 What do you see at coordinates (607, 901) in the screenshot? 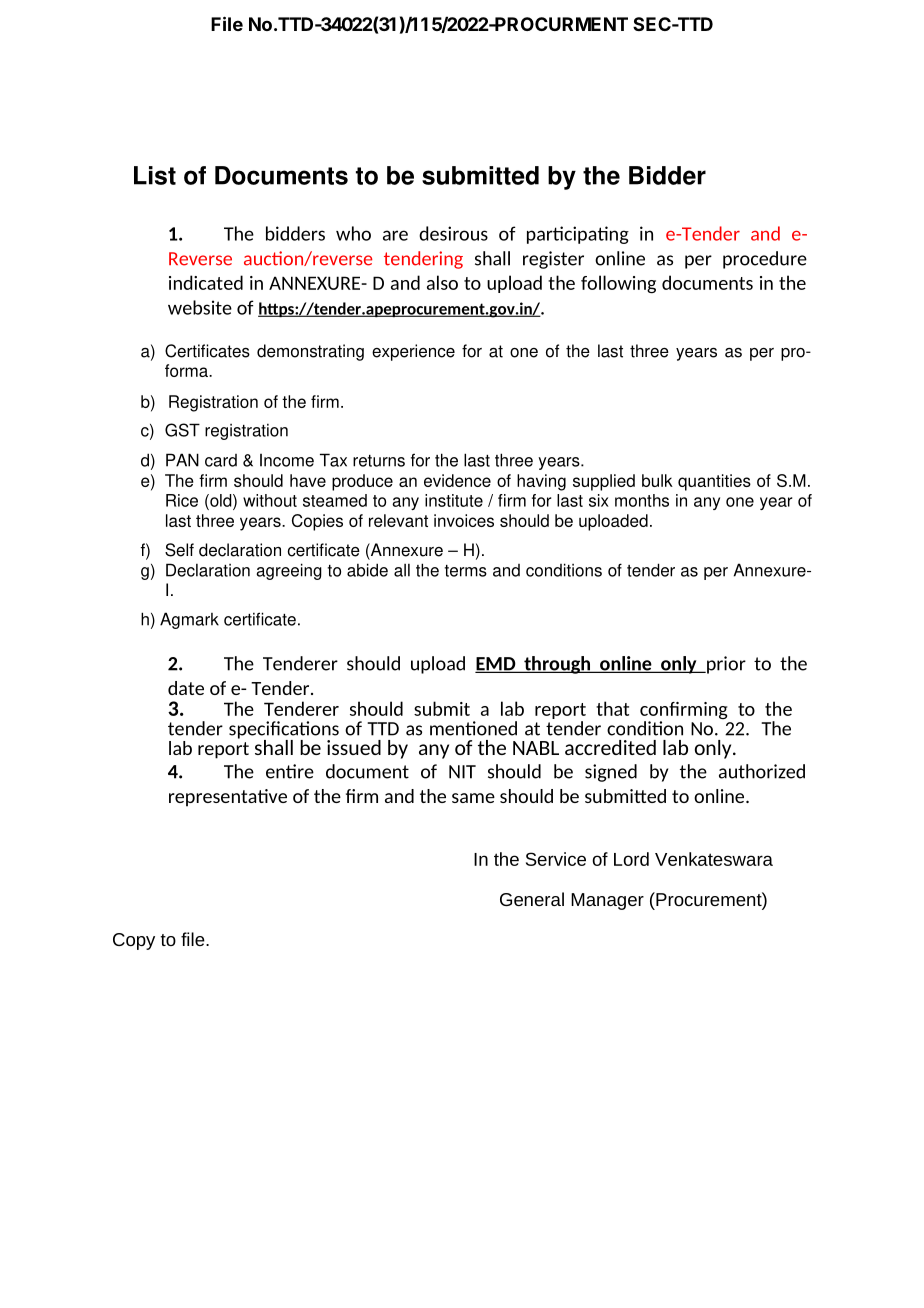
I see `Manager` at bounding box center [607, 901].
